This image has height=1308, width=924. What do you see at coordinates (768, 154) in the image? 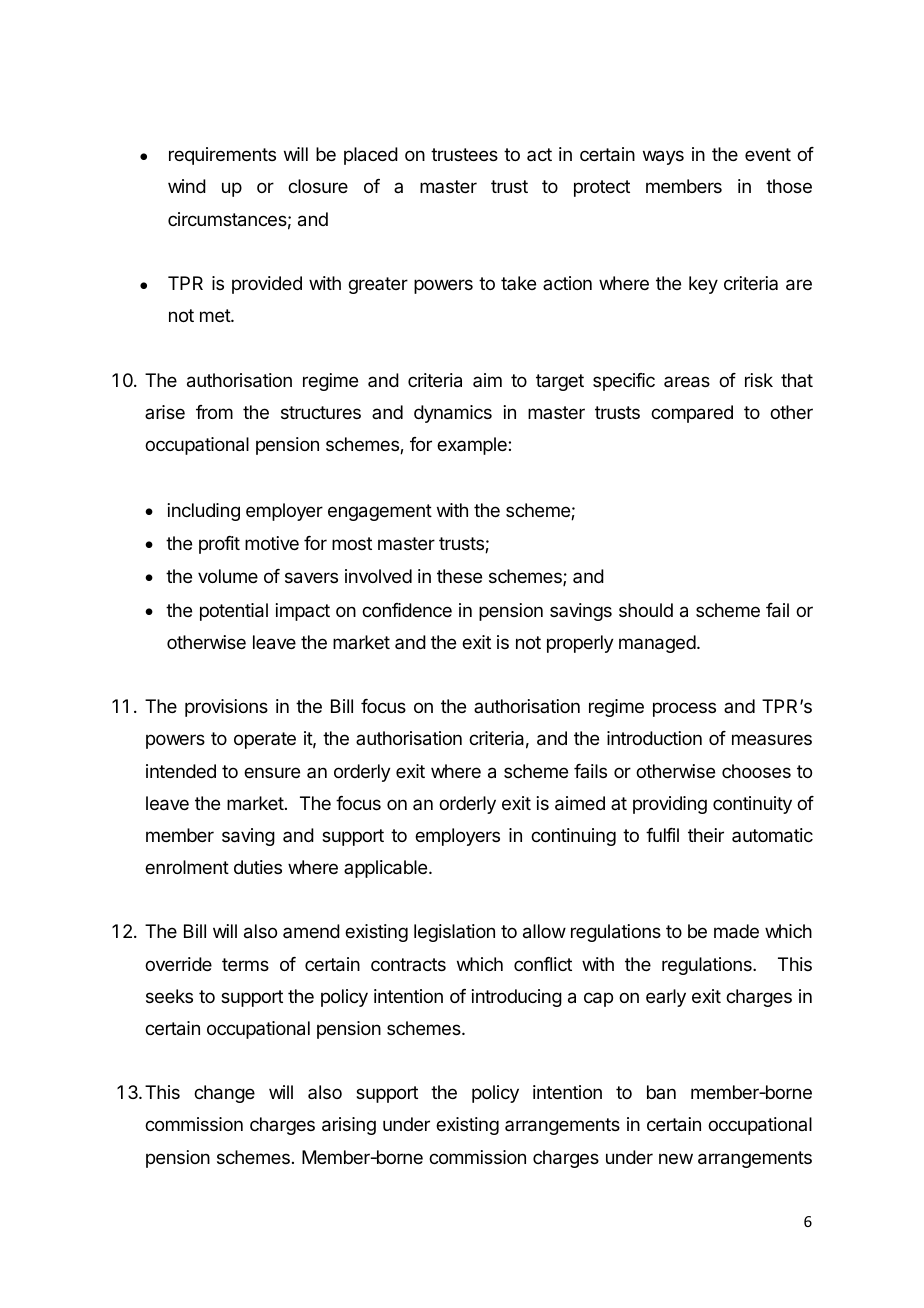
I see `event` at bounding box center [768, 154].
